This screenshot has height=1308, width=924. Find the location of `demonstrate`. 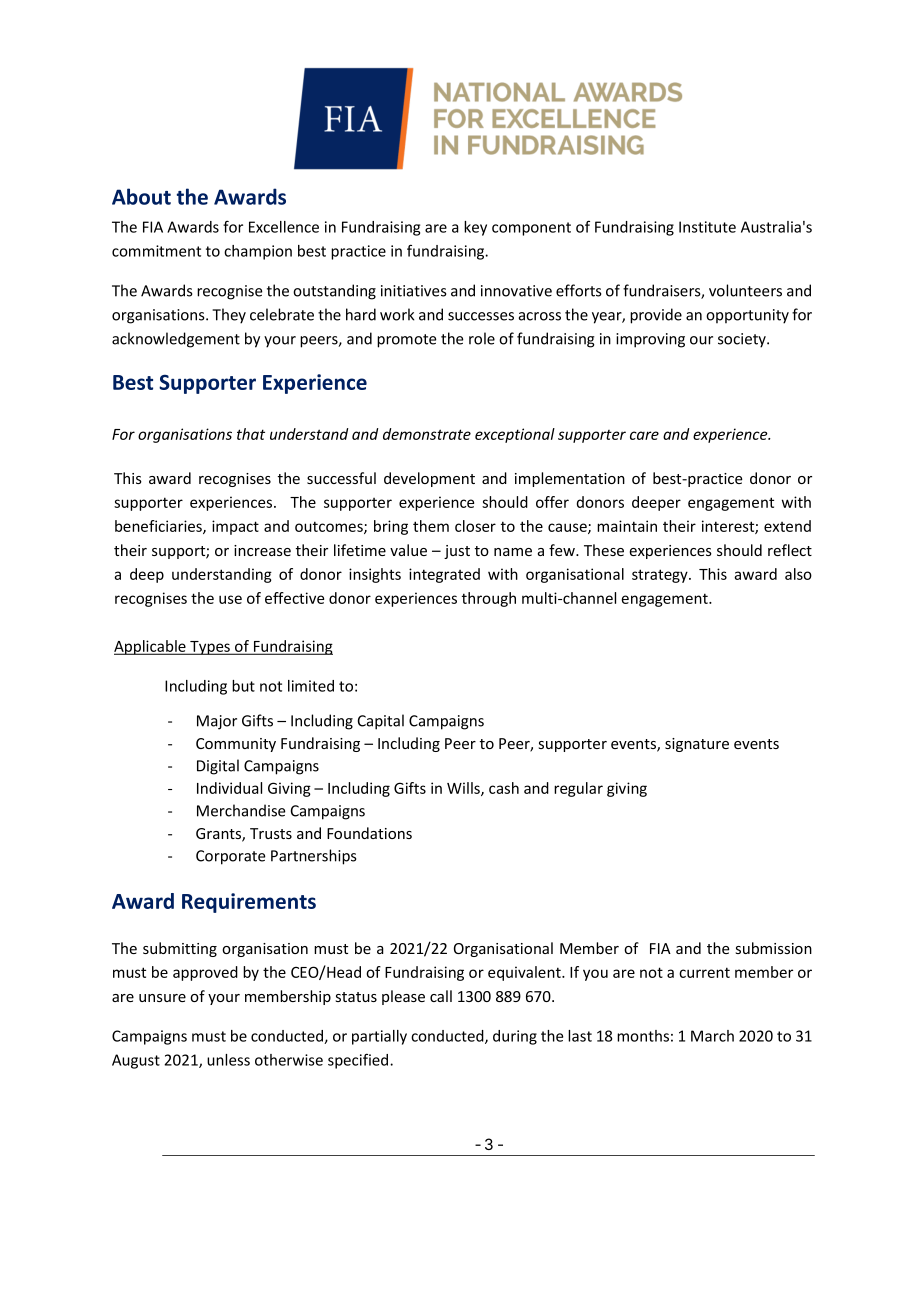

demonstrate is located at coordinates (427, 434).
